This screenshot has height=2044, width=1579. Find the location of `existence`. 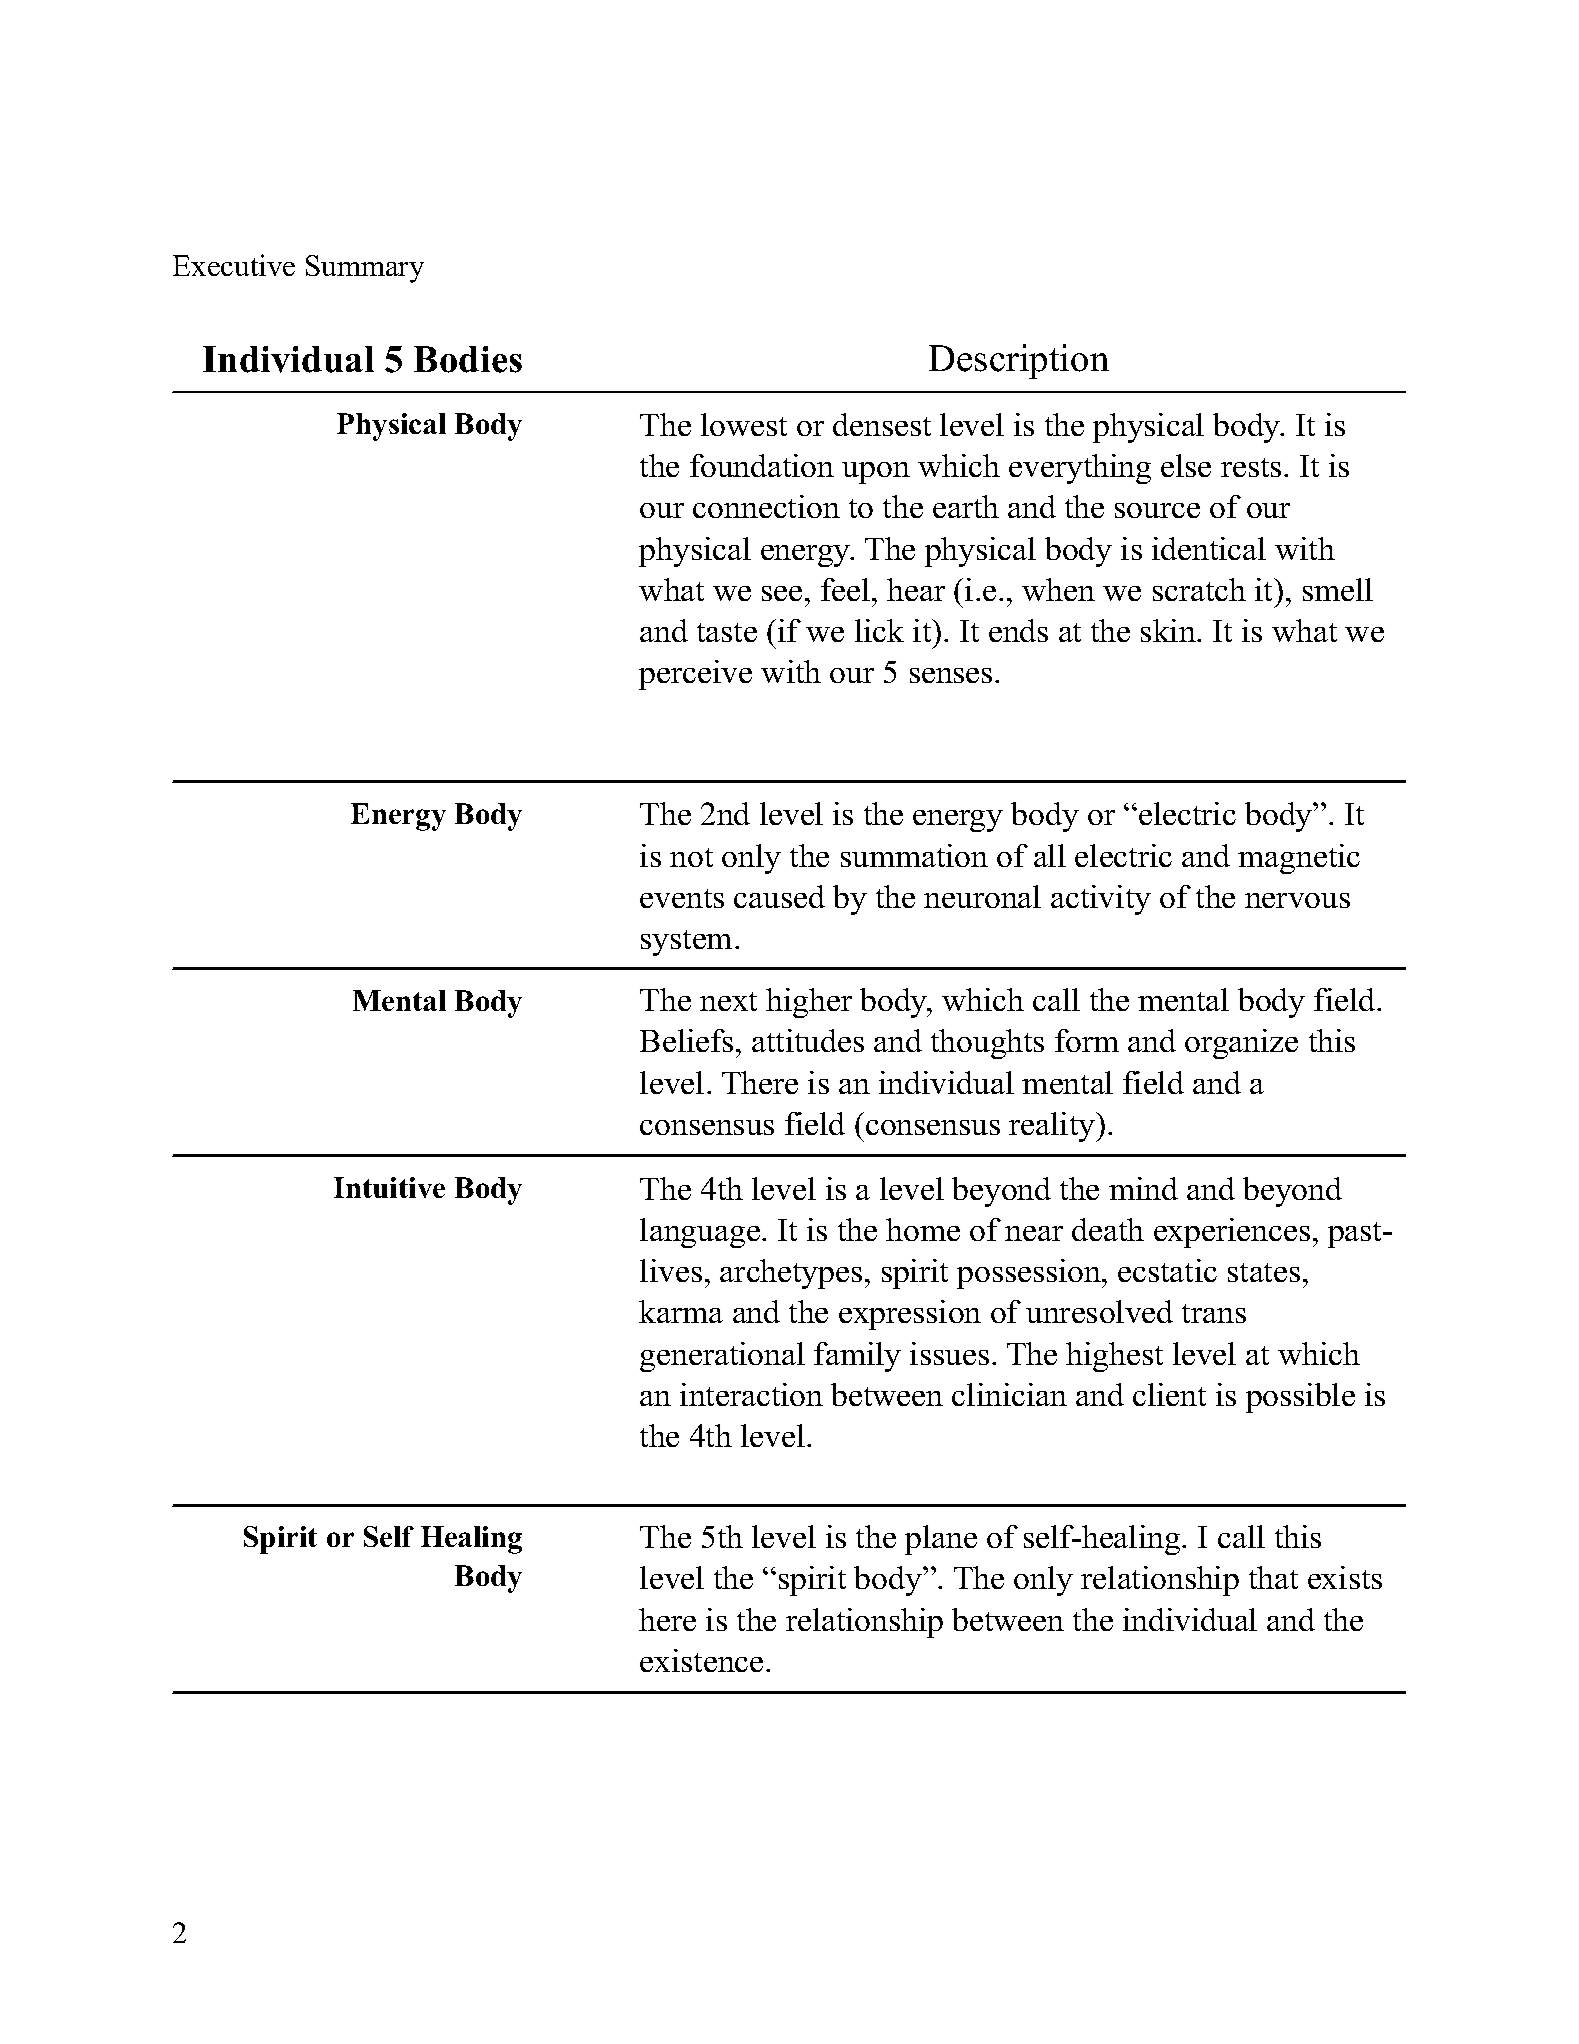

existence is located at coordinates (701, 1660).
